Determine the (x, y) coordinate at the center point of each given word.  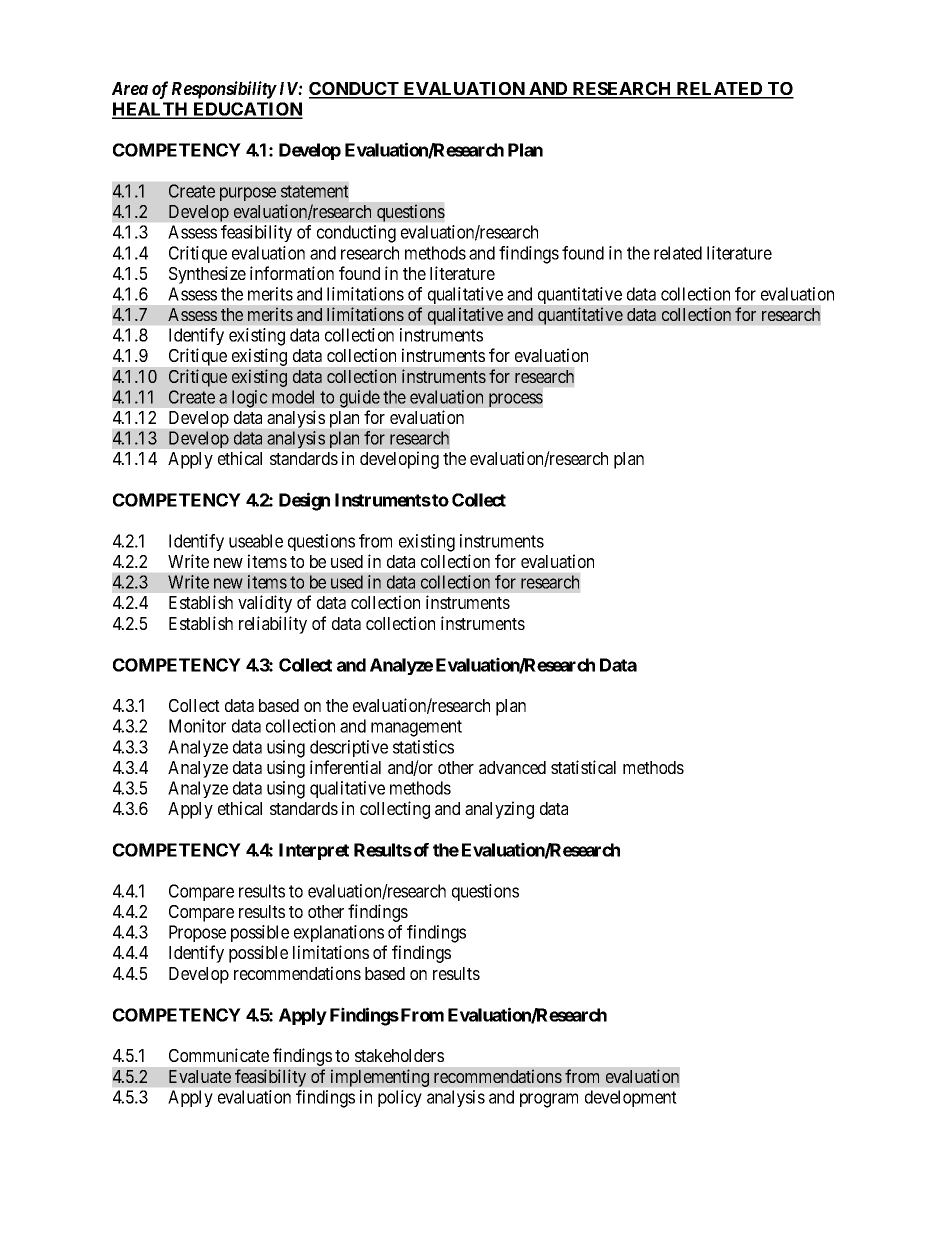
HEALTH (151, 110)
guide (360, 399)
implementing (380, 1078)
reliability (273, 625)
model (293, 397)
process (516, 400)
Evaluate (200, 1076)
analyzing (499, 810)
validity (265, 604)
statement (315, 191)
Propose (197, 933)
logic (250, 399)
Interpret (314, 851)
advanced (512, 767)
